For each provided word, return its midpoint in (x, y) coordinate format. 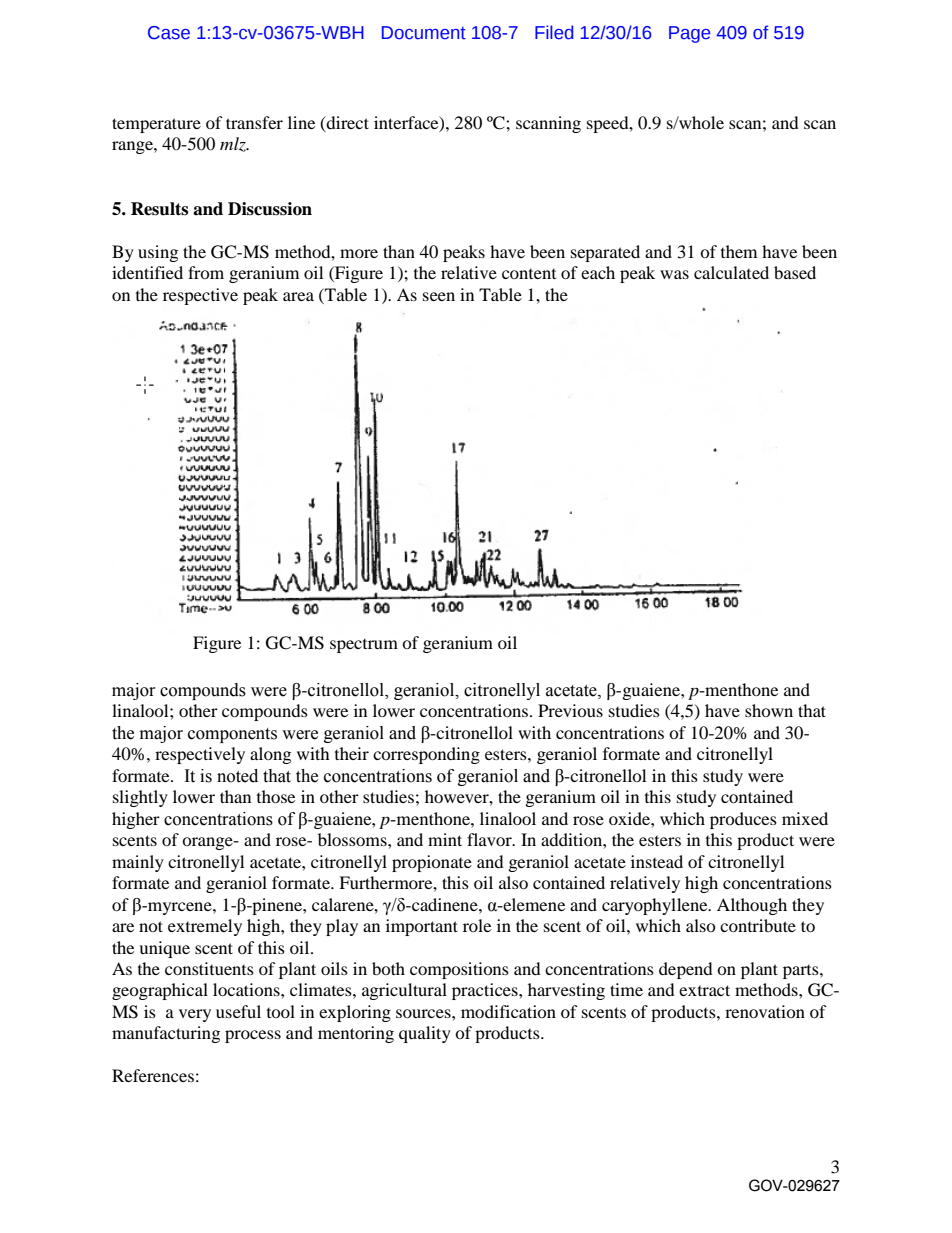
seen (439, 296)
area (298, 296)
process (253, 1036)
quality (425, 1034)
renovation (765, 1011)
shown (769, 710)
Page (689, 34)
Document (424, 33)
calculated (731, 272)
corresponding (426, 755)
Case (169, 33)
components (232, 735)
